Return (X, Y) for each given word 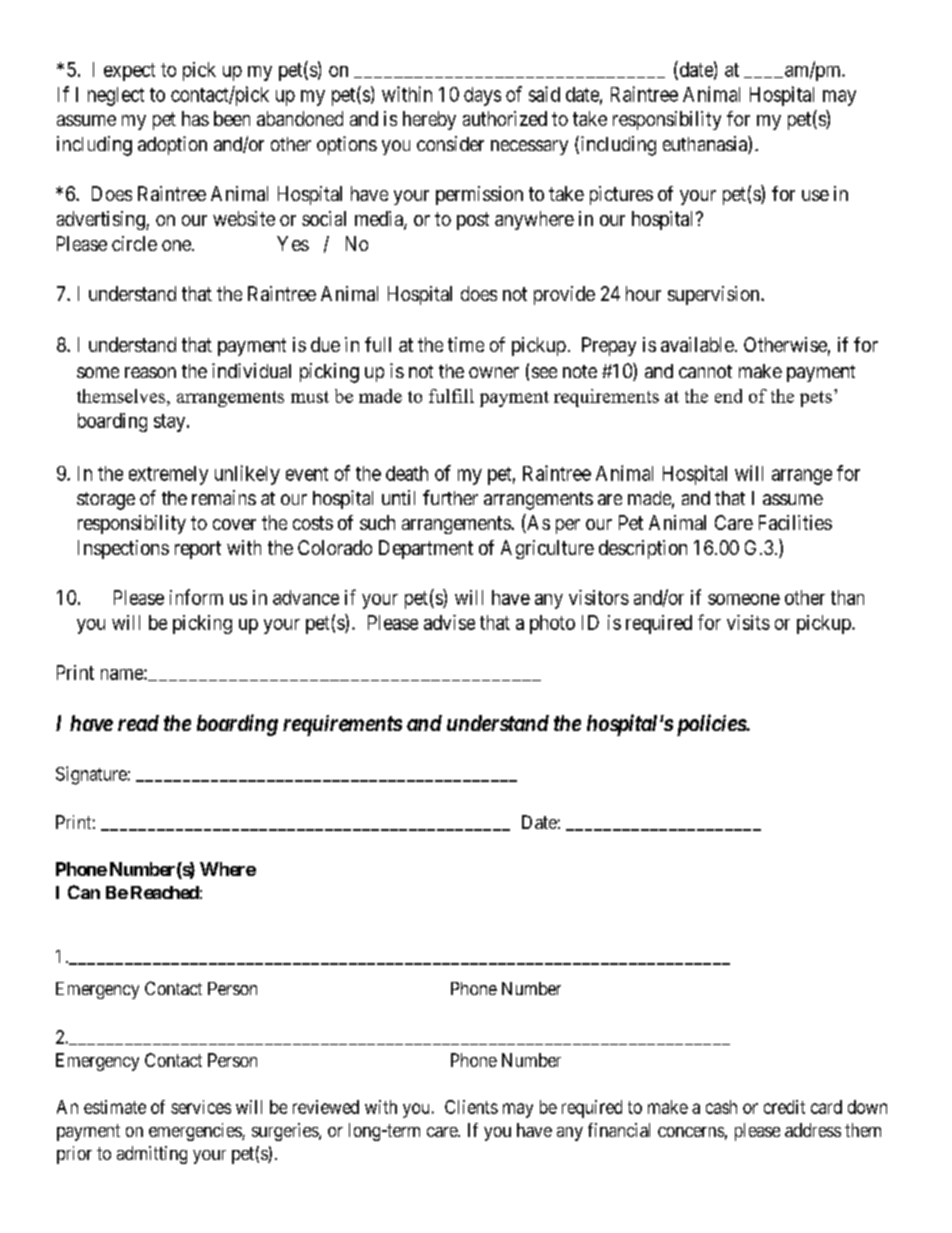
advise (449, 622)
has (195, 118)
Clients (471, 1107)
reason (150, 372)
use (815, 195)
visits (748, 622)
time (466, 344)
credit (784, 1107)
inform (196, 597)
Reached (165, 892)
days (482, 96)
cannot (705, 371)
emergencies (196, 1132)
